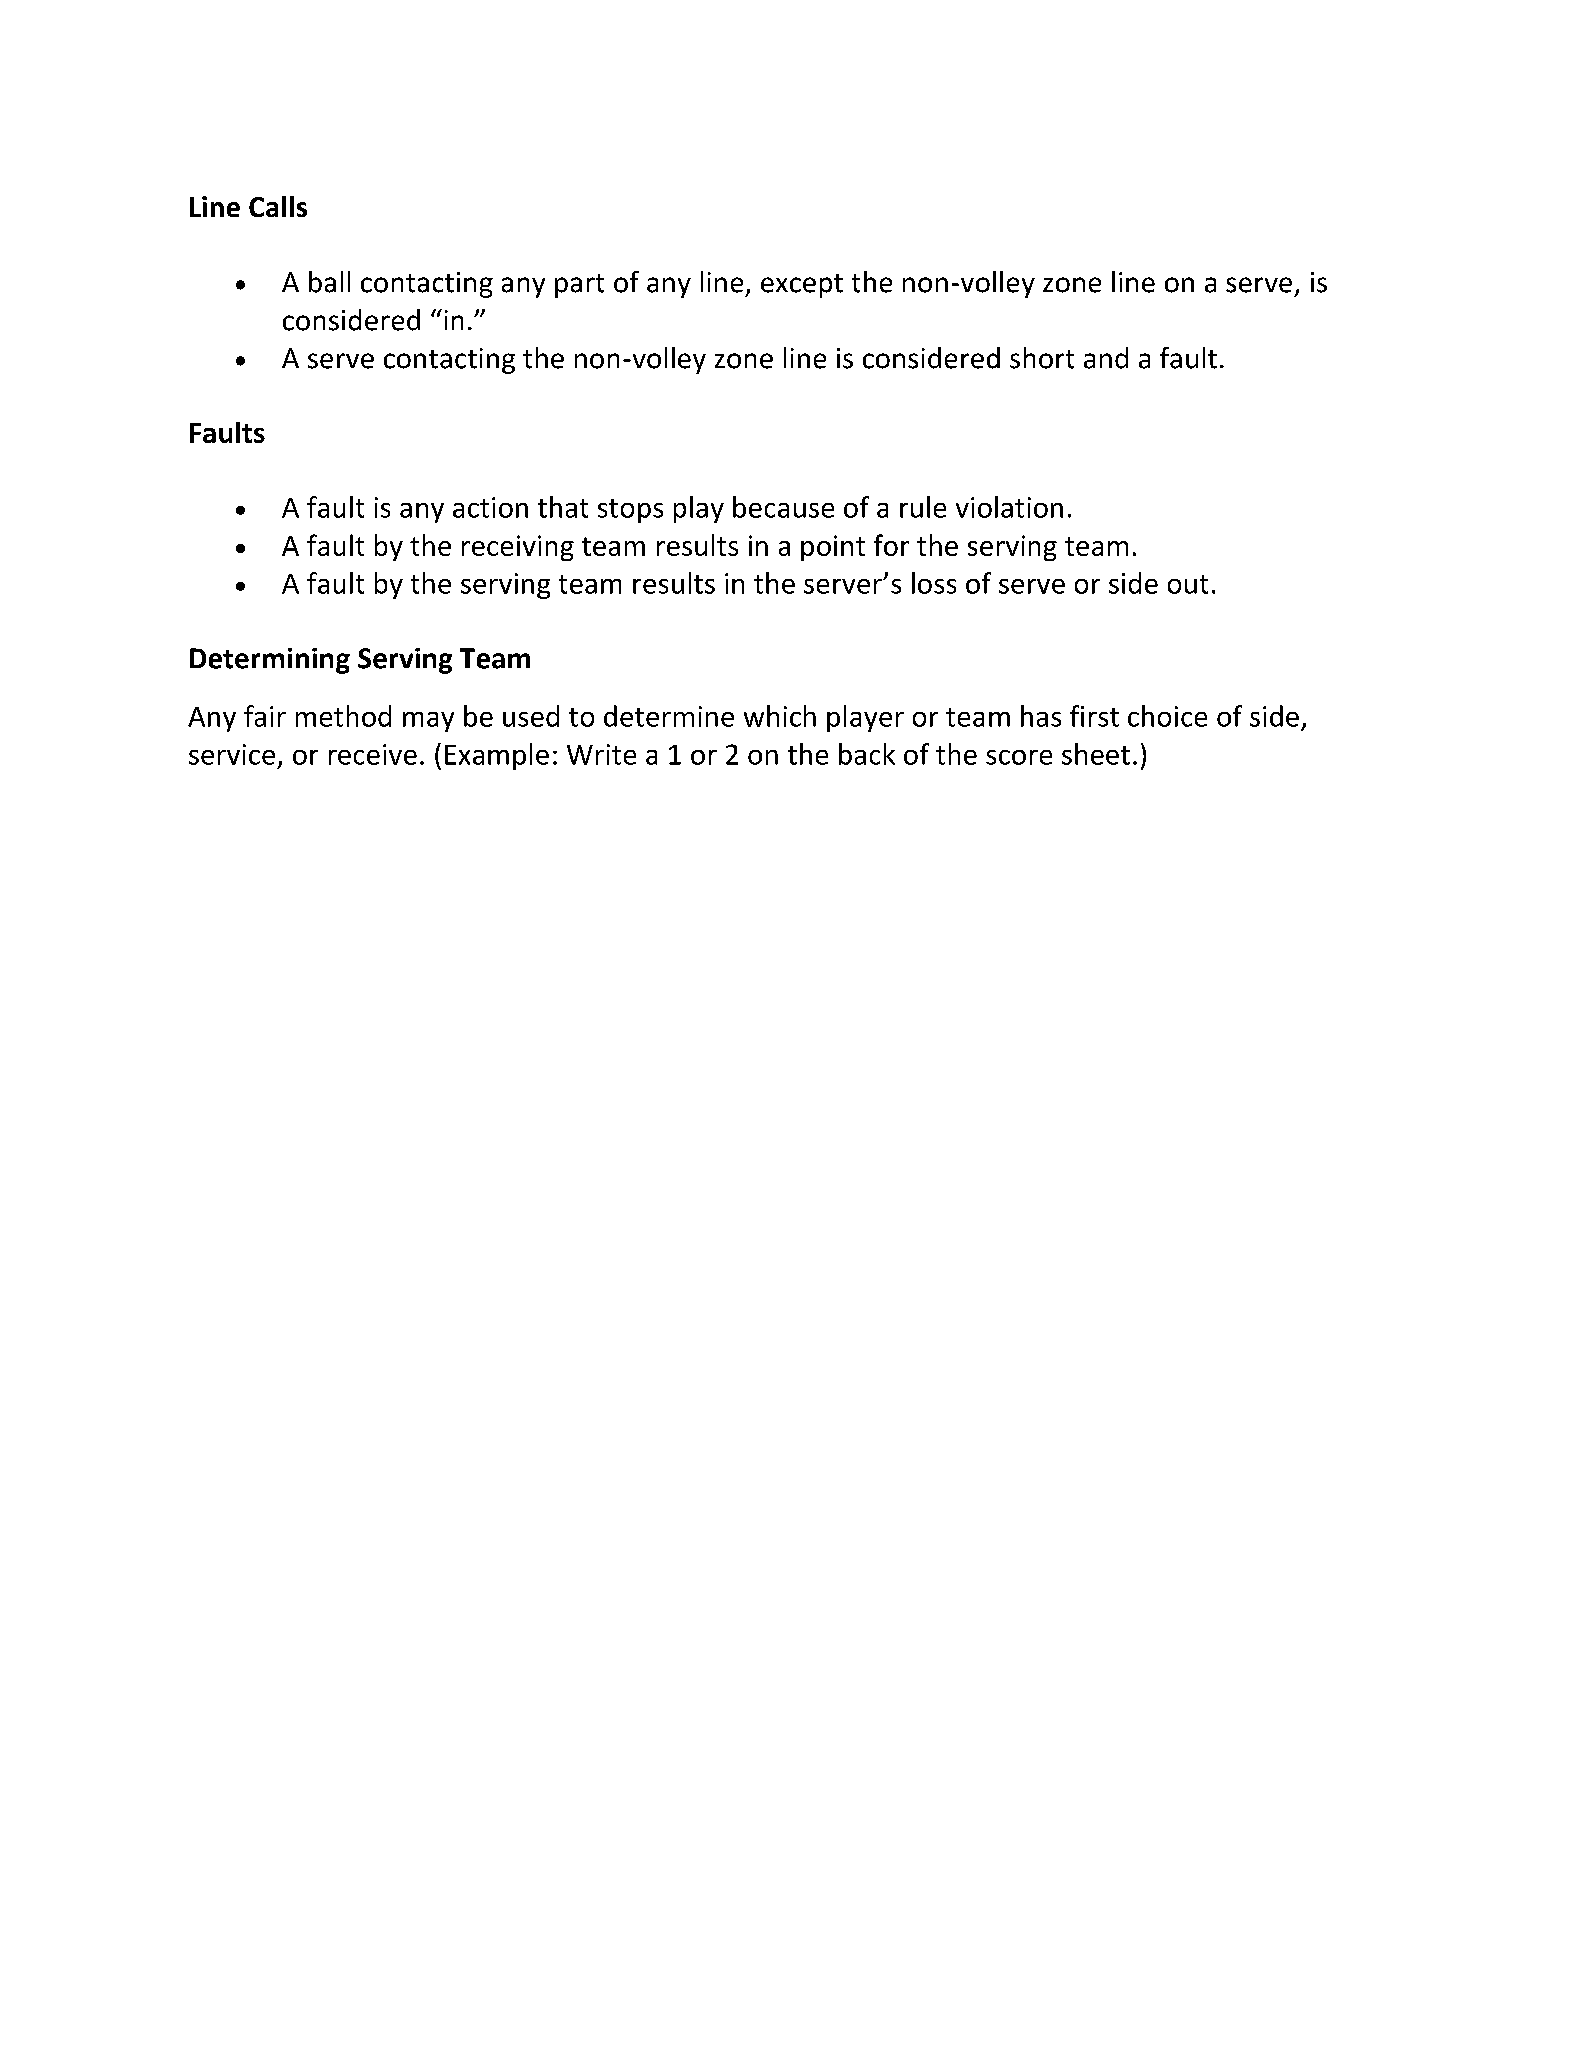 The height and width of the screenshot is (2064, 1595). What do you see at coordinates (783, 507) in the screenshot?
I see `because` at bounding box center [783, 507].
